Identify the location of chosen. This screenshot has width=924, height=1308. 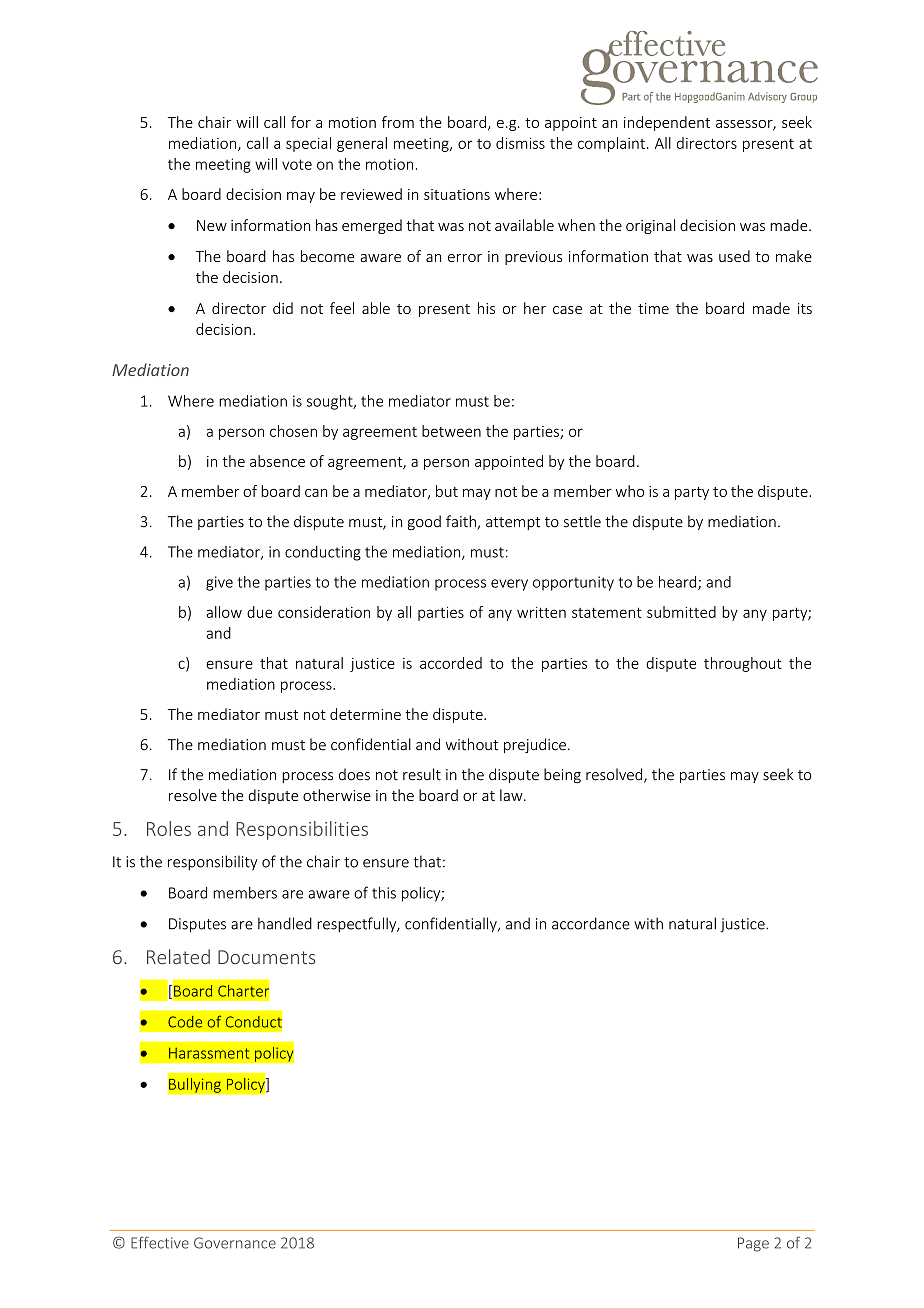
(293, 431).
